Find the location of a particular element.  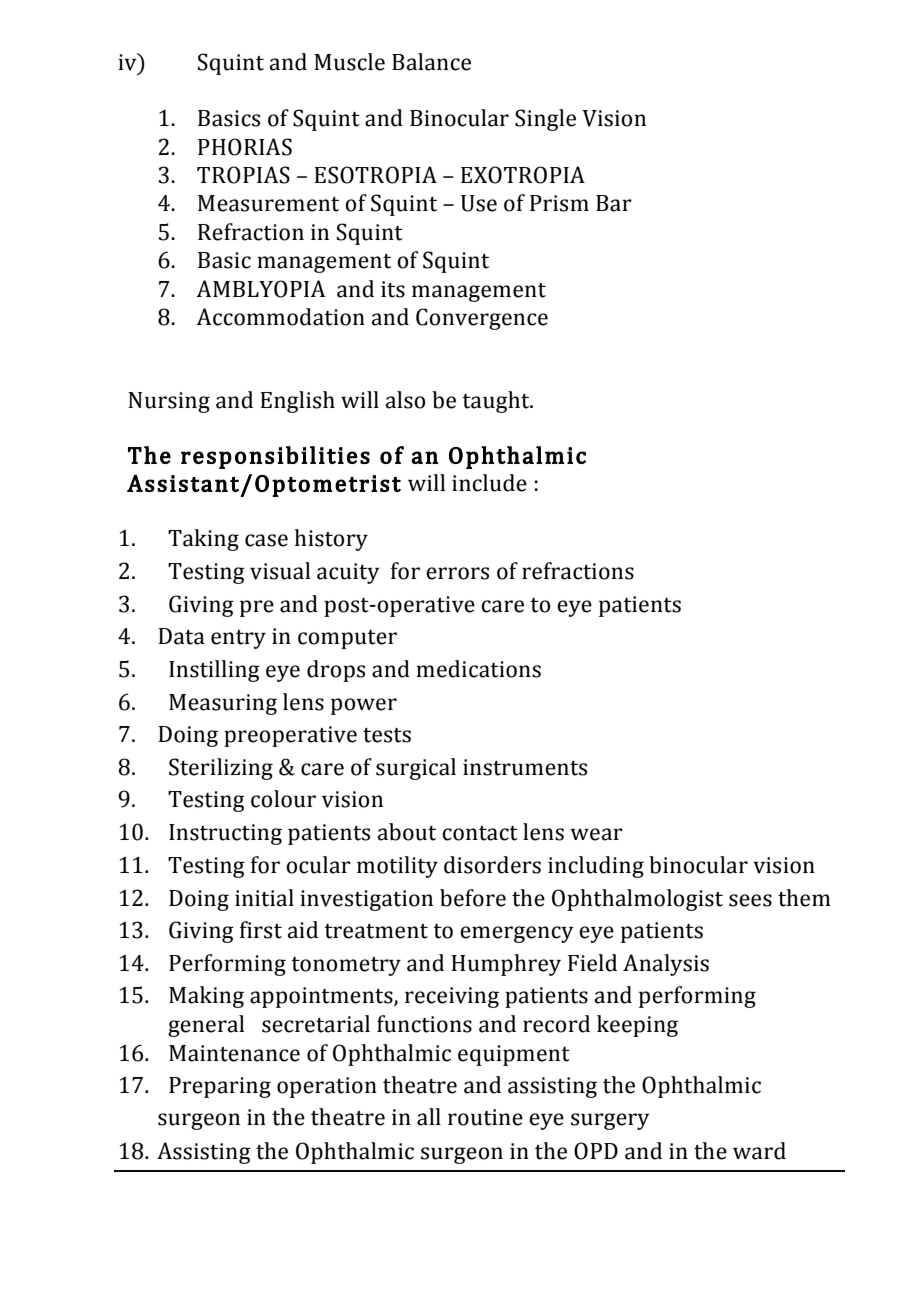

errors is located at coordinates (457, 573).
